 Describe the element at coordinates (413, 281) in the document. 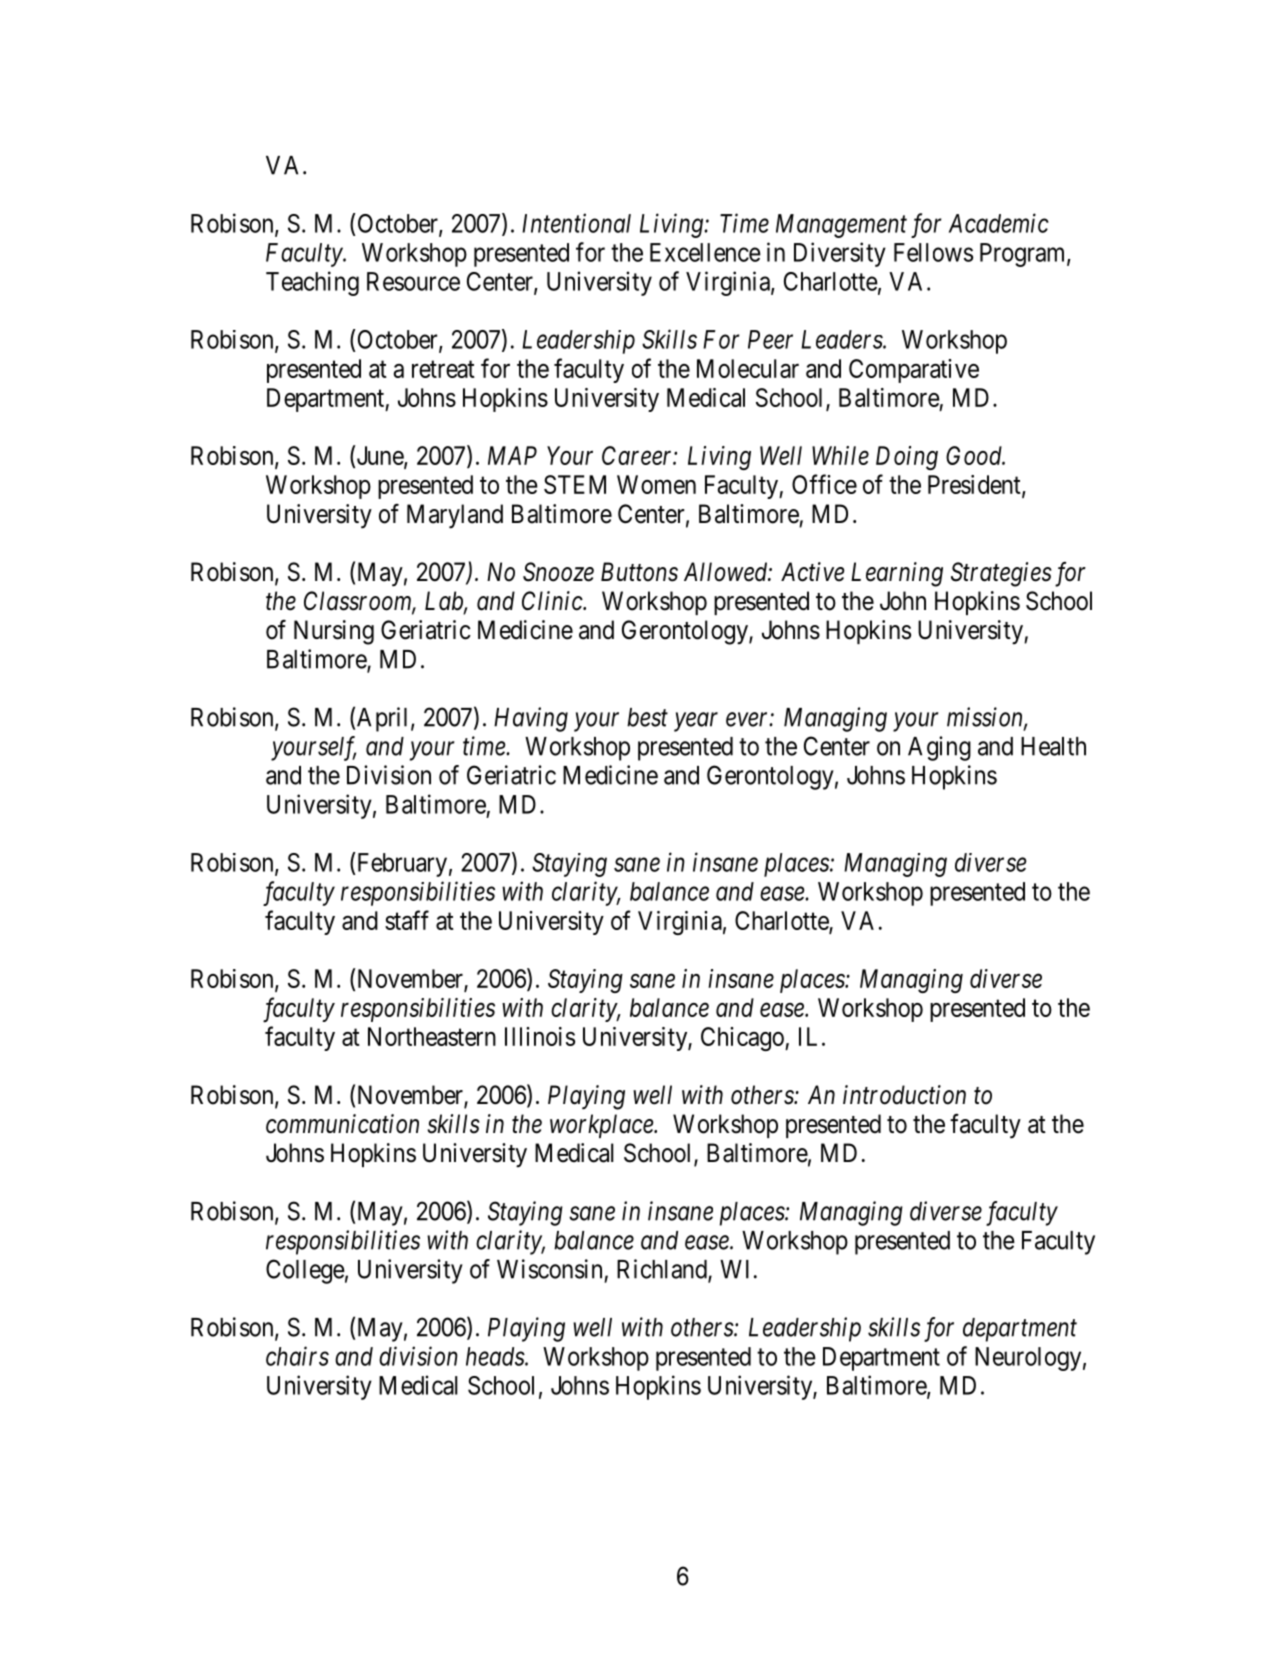

I see `Resource` at that location.
